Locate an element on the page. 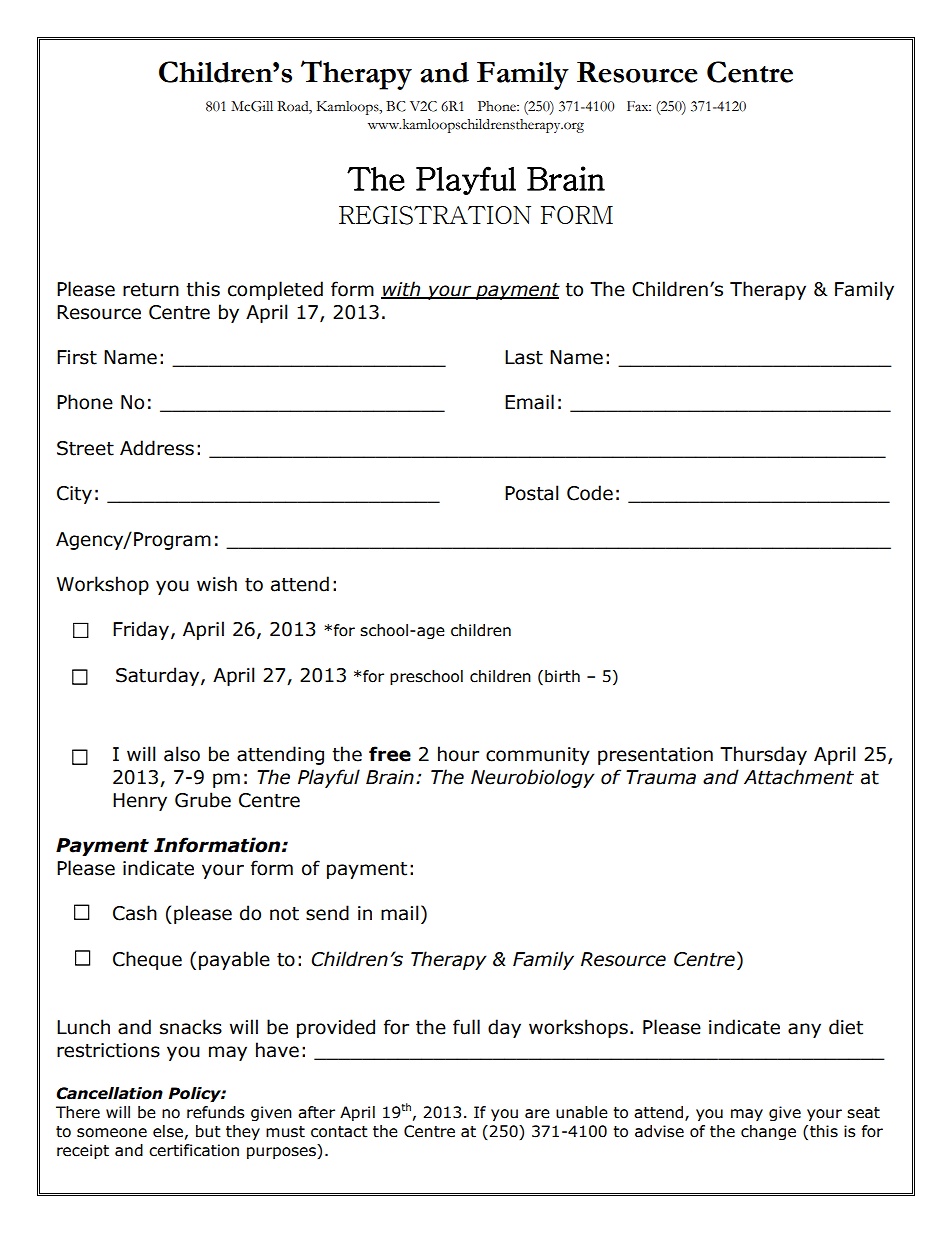 Image resolution: width=952 pixels, height=1233 pixels. return is located at coordinates (151, 290).
